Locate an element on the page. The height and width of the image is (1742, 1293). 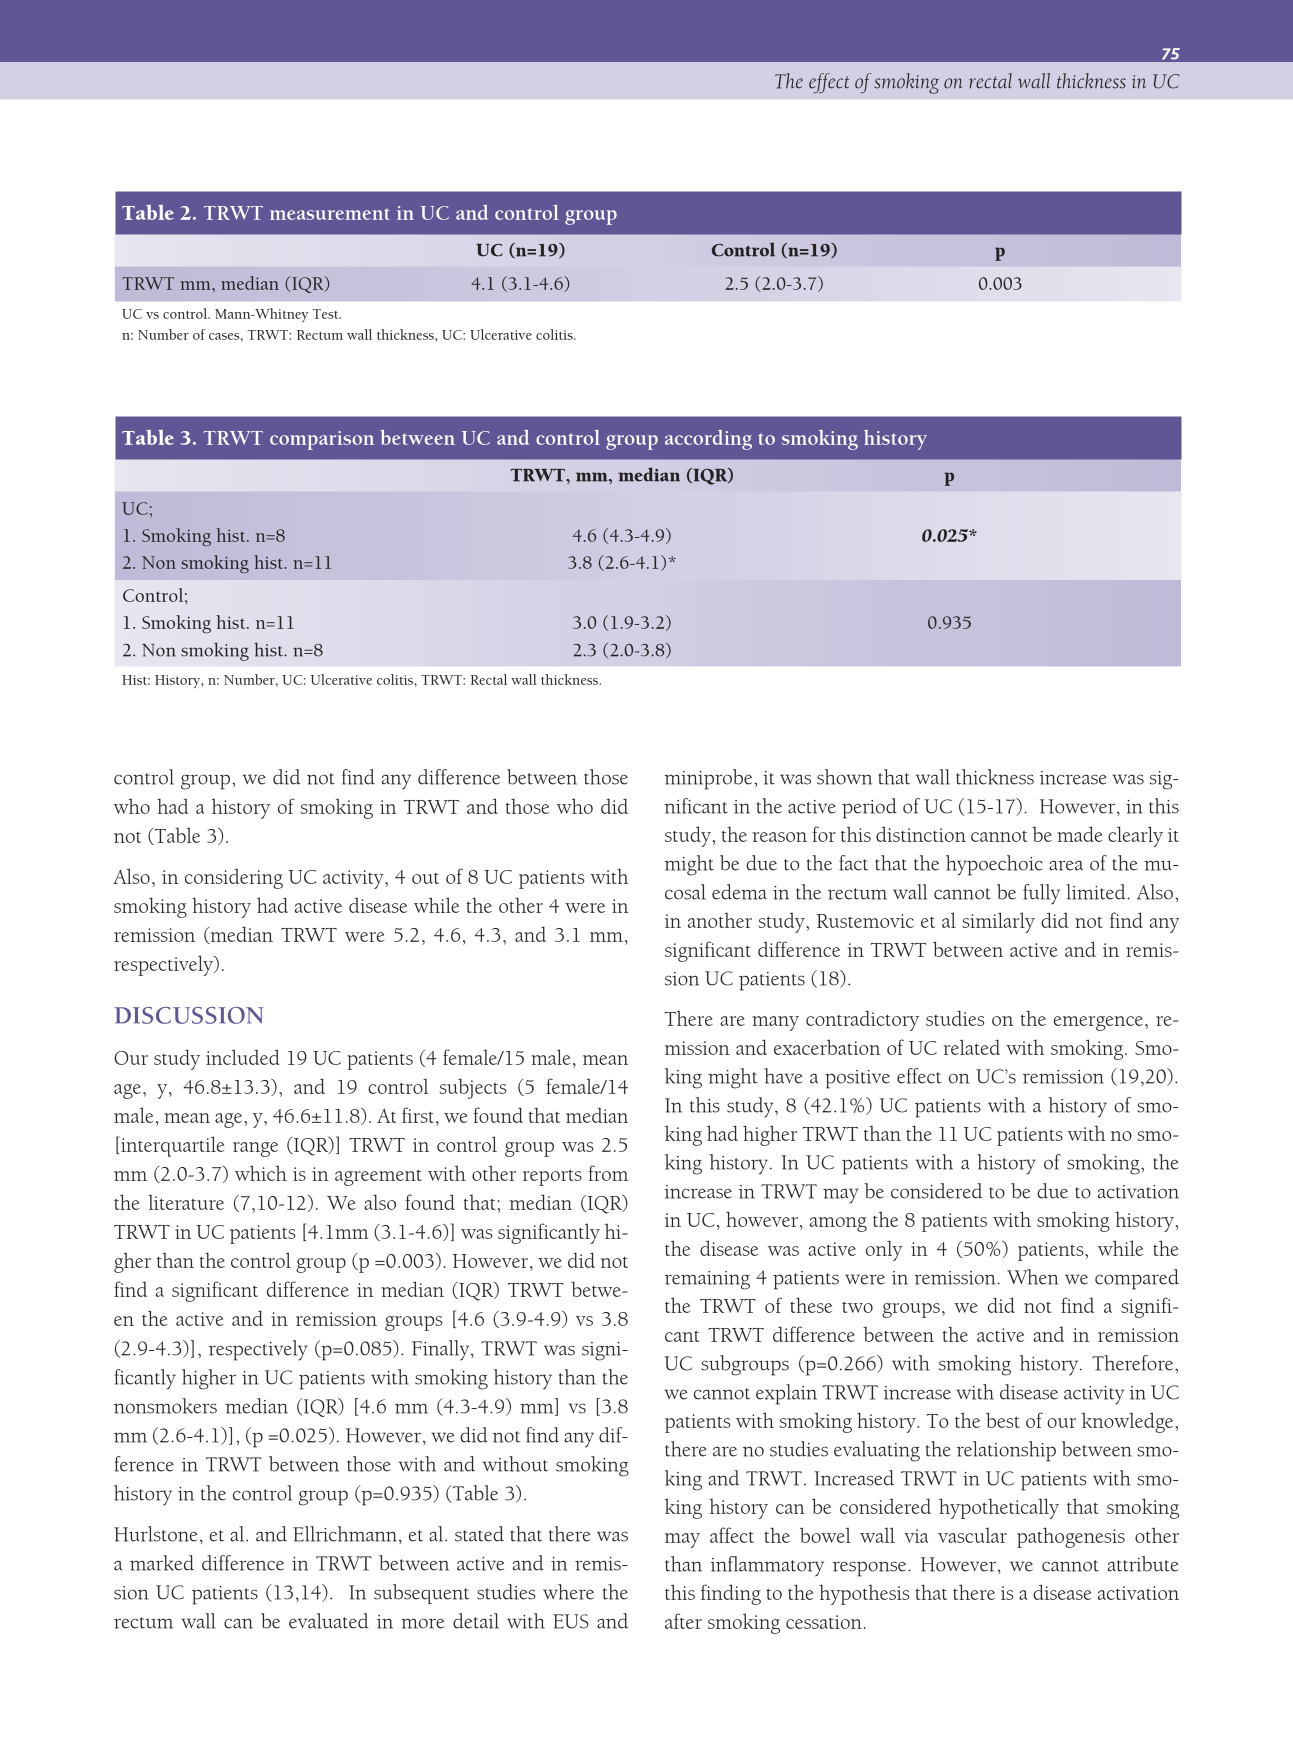
evaluated is located at coordinates (329, 1621).
